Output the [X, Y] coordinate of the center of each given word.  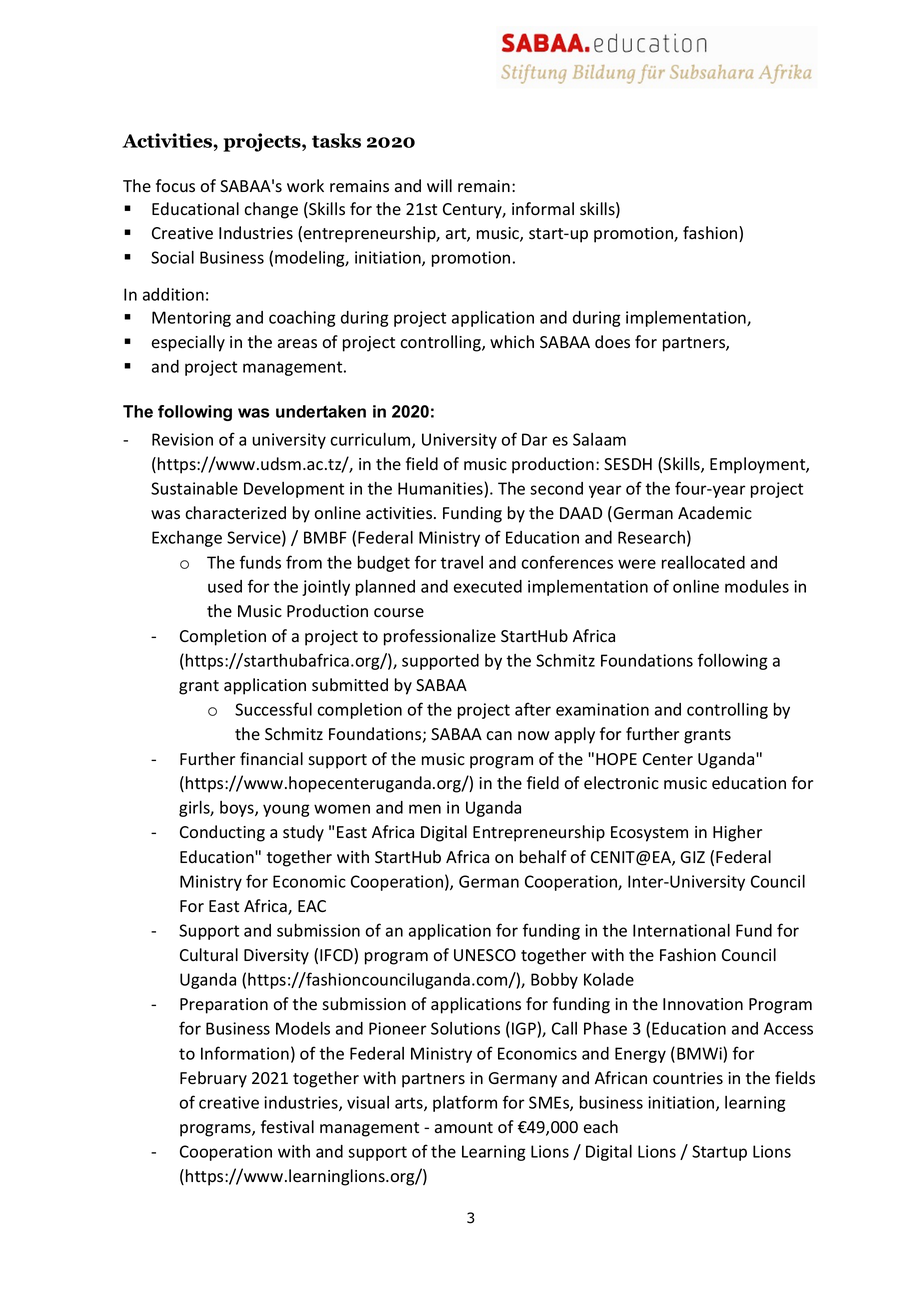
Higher [737, 833]
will [439, 185]
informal [543, 209]
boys [238, 809]
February [213, 1079]
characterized [235, 513]
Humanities [441, 488]
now [534, 736]
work [305, 186]
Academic [715, 513]
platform [465, 1103]
